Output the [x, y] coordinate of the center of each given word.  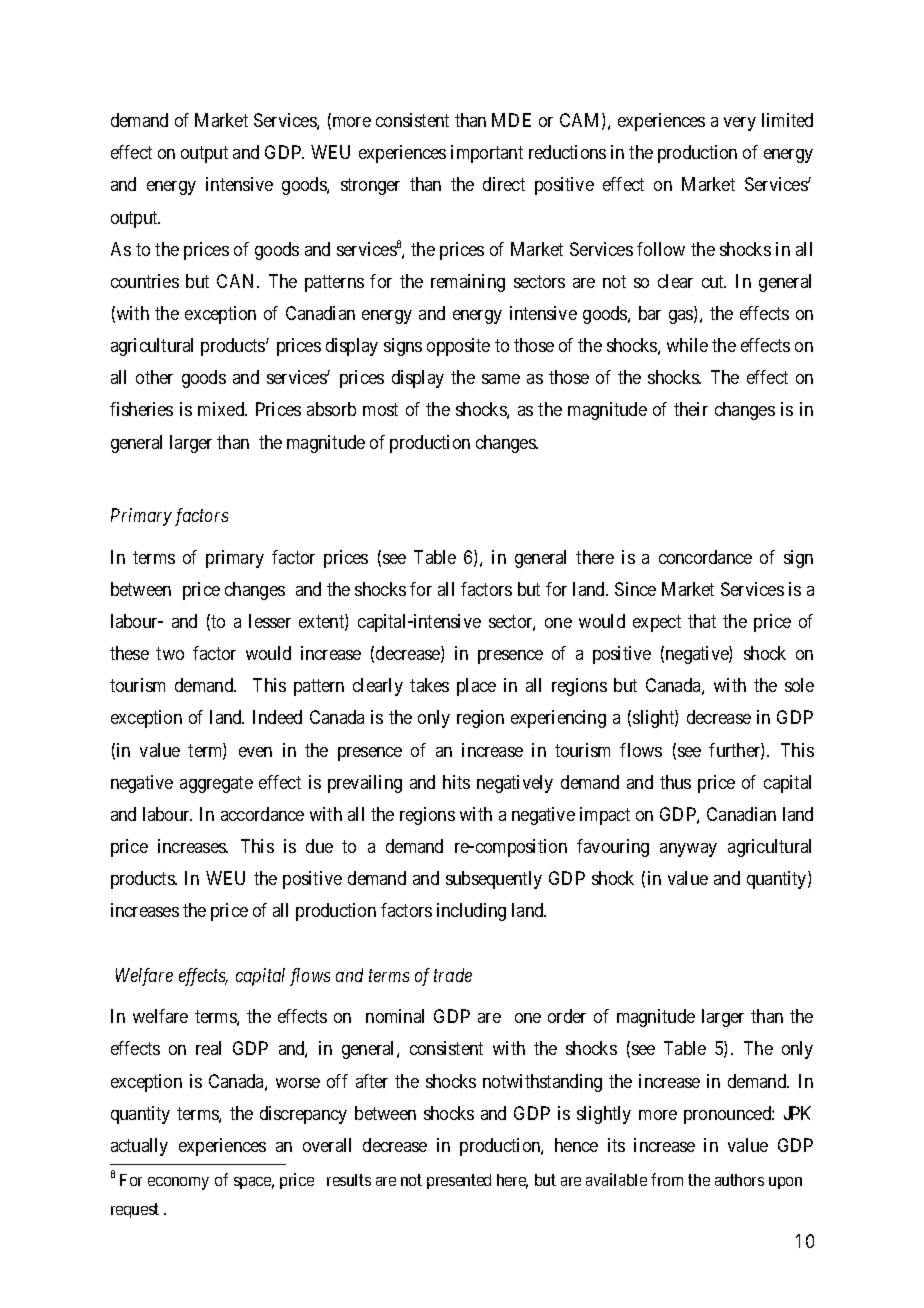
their [691, 409]
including [471, 912]
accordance [262, 814]
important [487, 154]
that [702, 621]
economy [178, 1183]
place [476, 687]
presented [459, 1181]
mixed [222, 409]
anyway [688, 850]
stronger [370, 187]
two [170, 653]
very [740, 124]
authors [739, 1180]
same [501, 379]
